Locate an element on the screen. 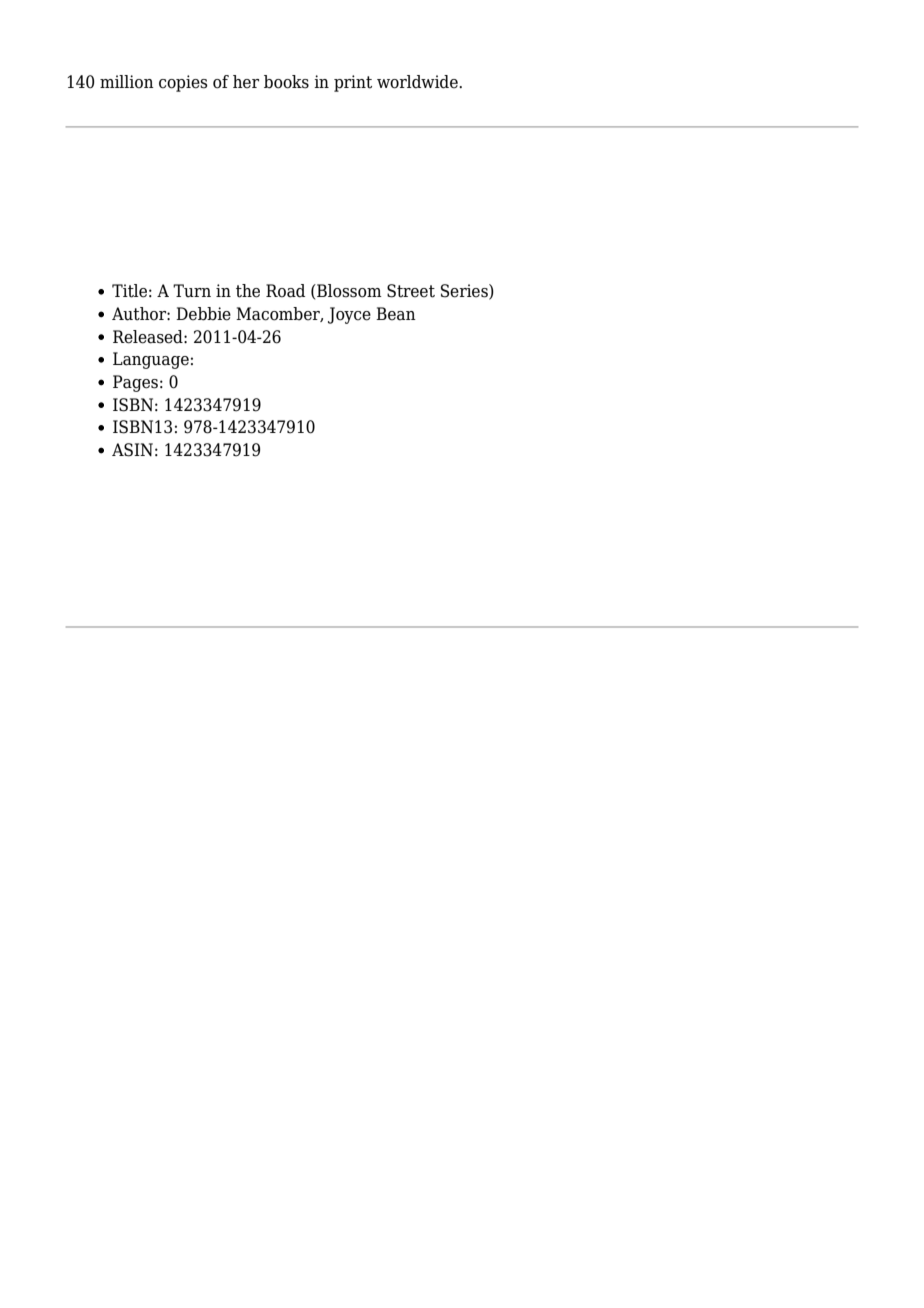  Language is located at coordinates (151, 360).
